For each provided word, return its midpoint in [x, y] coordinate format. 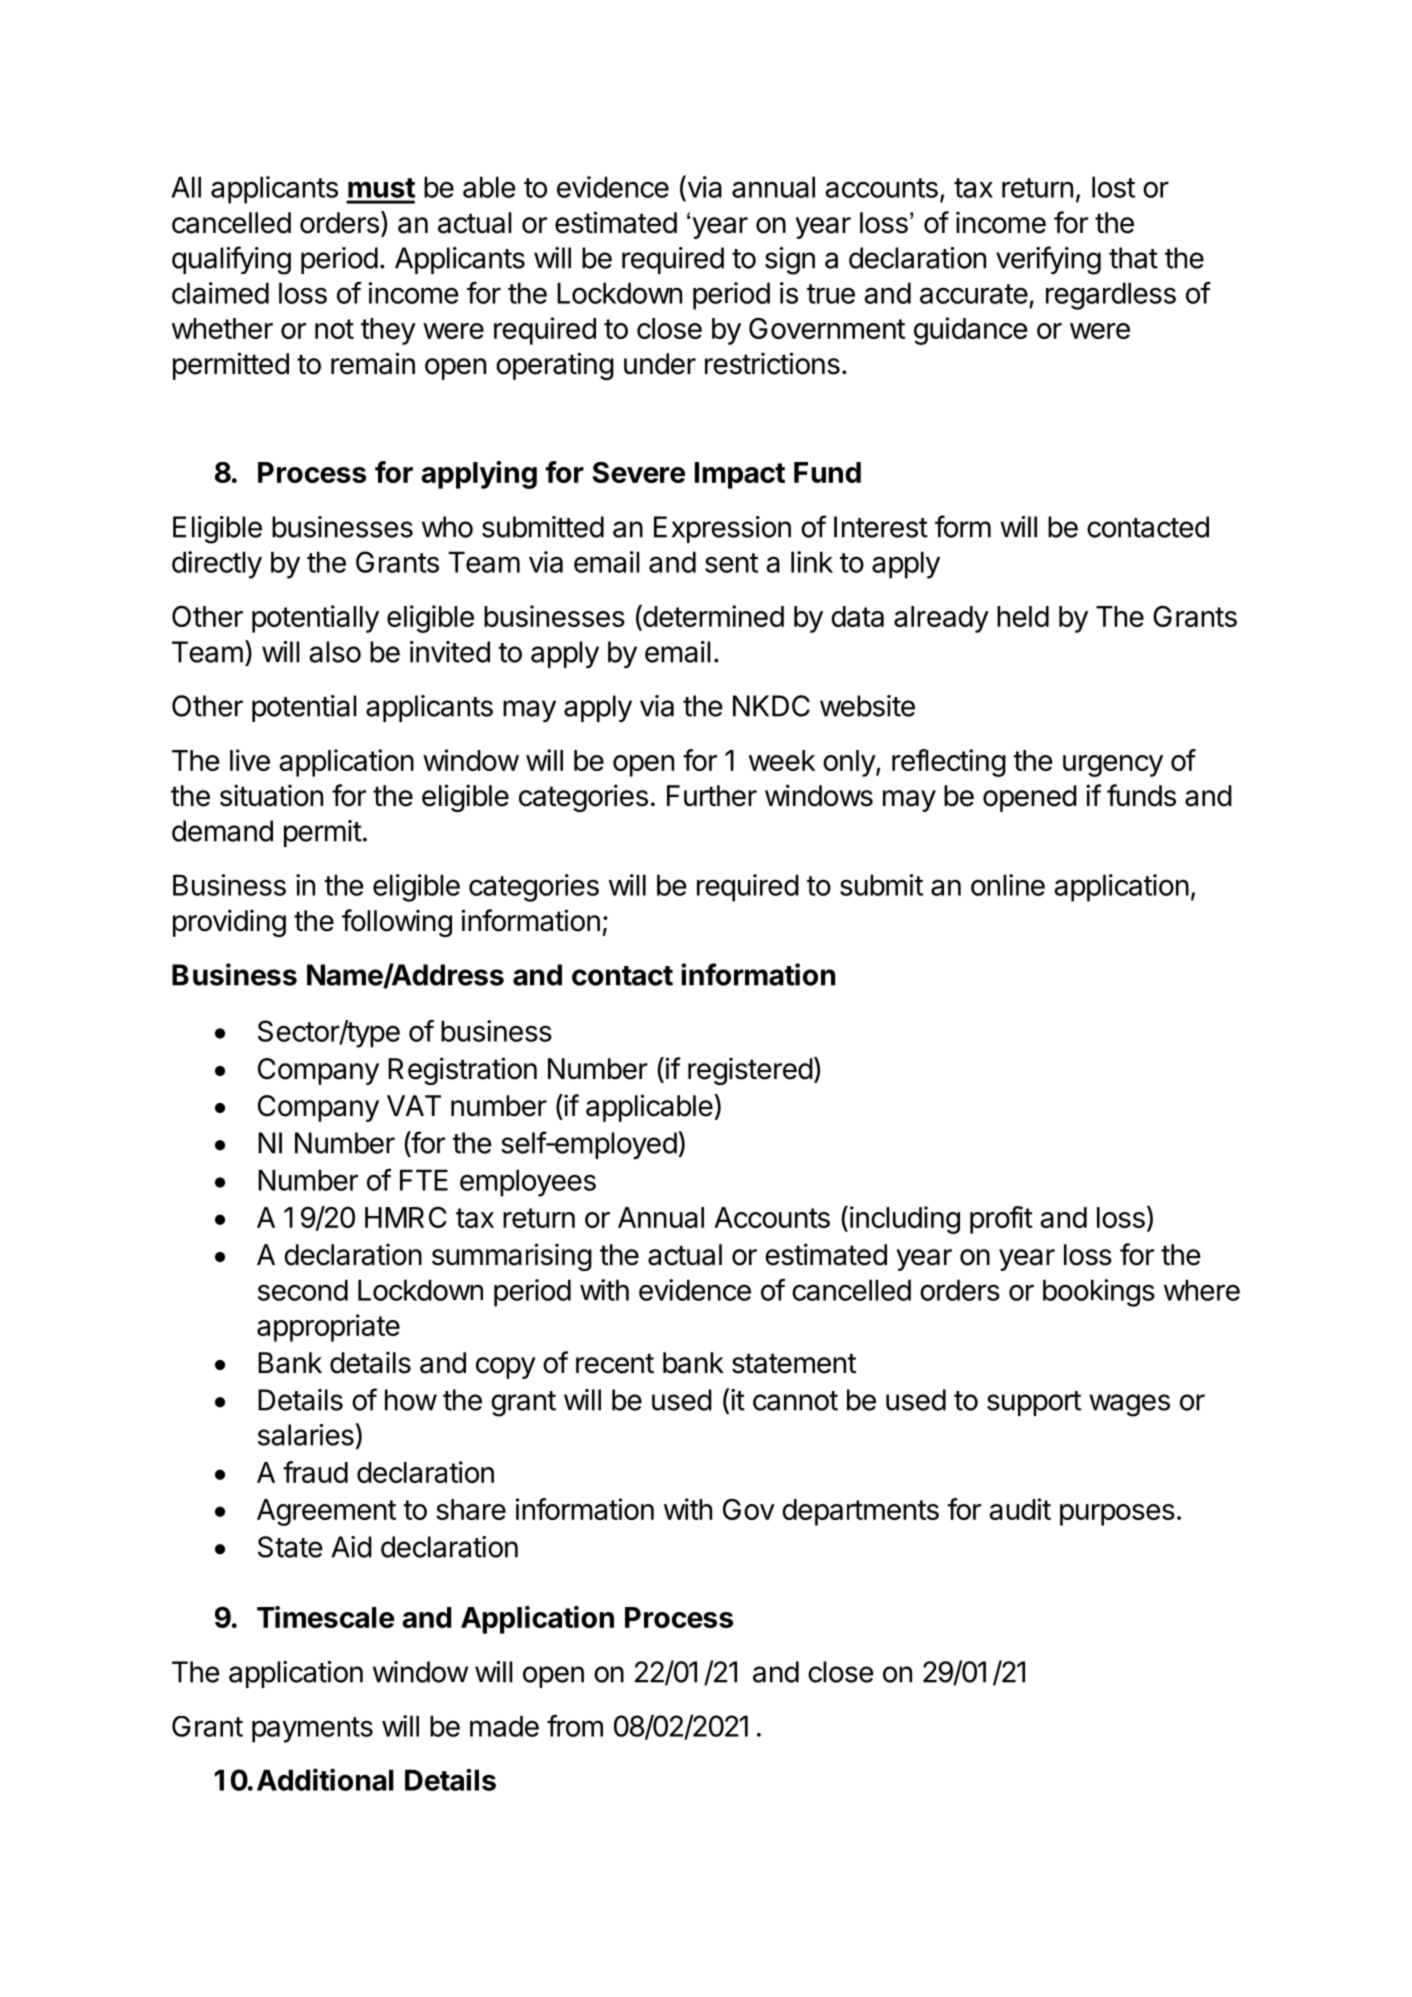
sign [790, 261]
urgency [1113, 766]
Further [712, 796]
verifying [1048, 260]
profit [1001, 1220]
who [447, 527]
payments [312, 1730]
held [1023, 616]
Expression [722, 529]
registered [750, 1071]
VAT [414, 1105]
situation [271, 795]
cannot [795, 1401]
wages [1129, 1405]
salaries [307, 1434]
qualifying [231, 260]
